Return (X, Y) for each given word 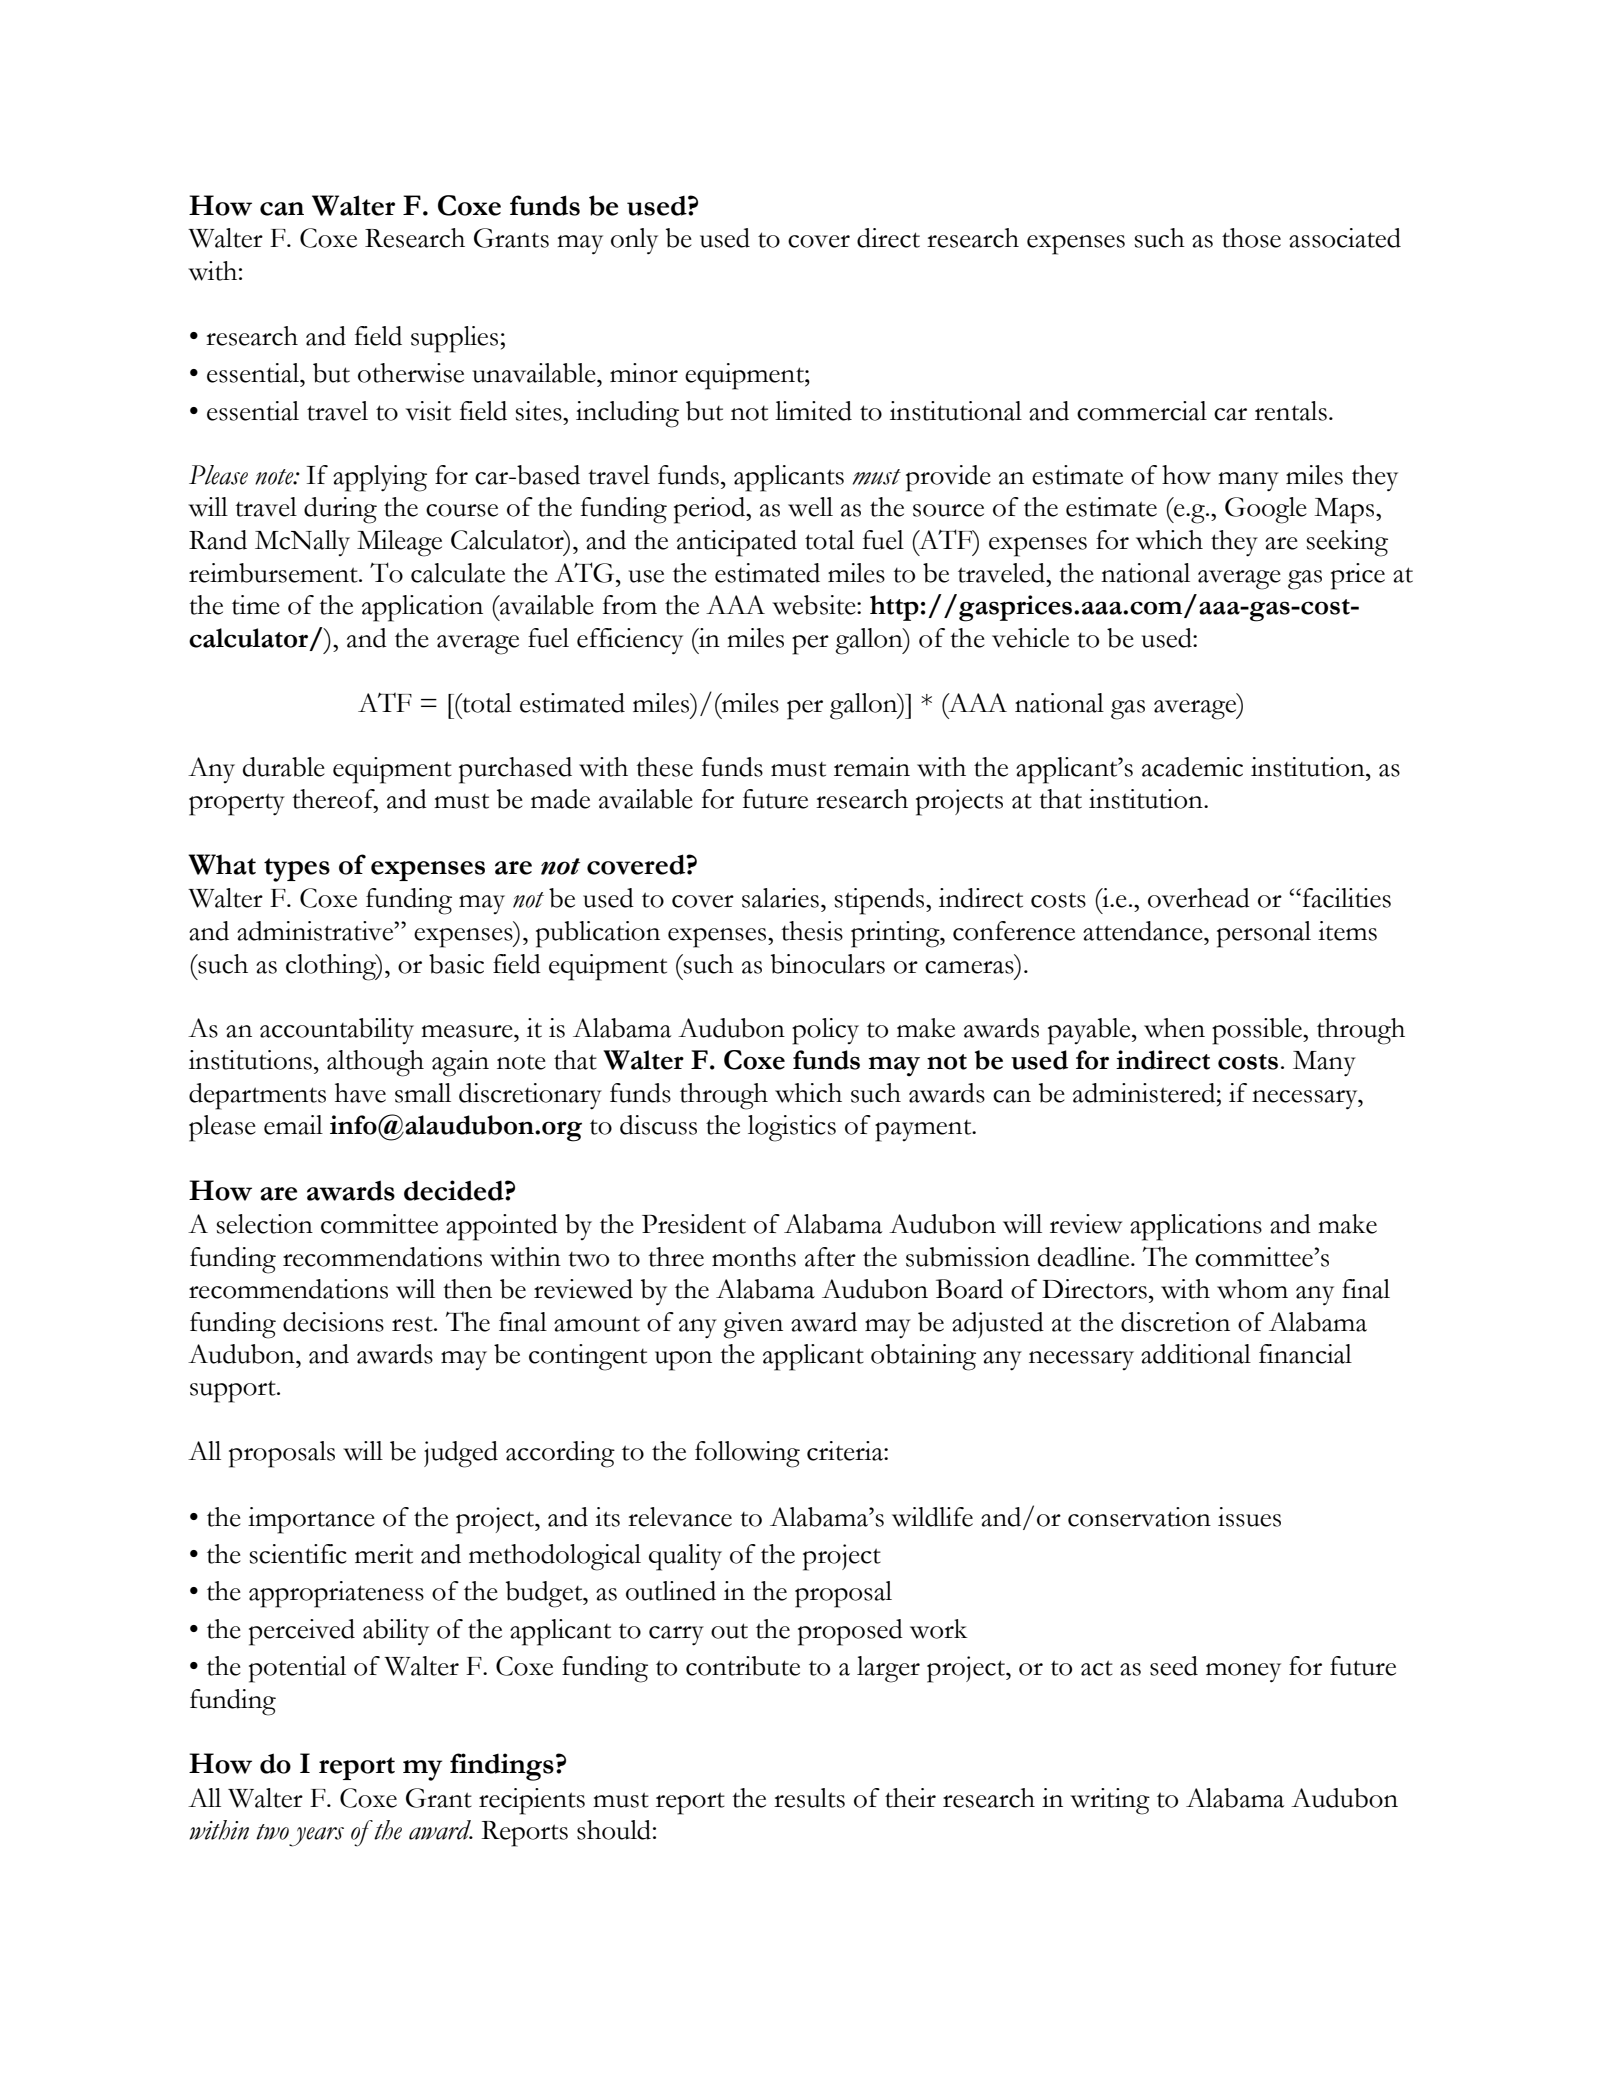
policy (825, 1031)
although (375, 1063)
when (1174, 1028)
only (634, 241)
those (1251, 238)
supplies (454, 339)
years (316, 1837)
